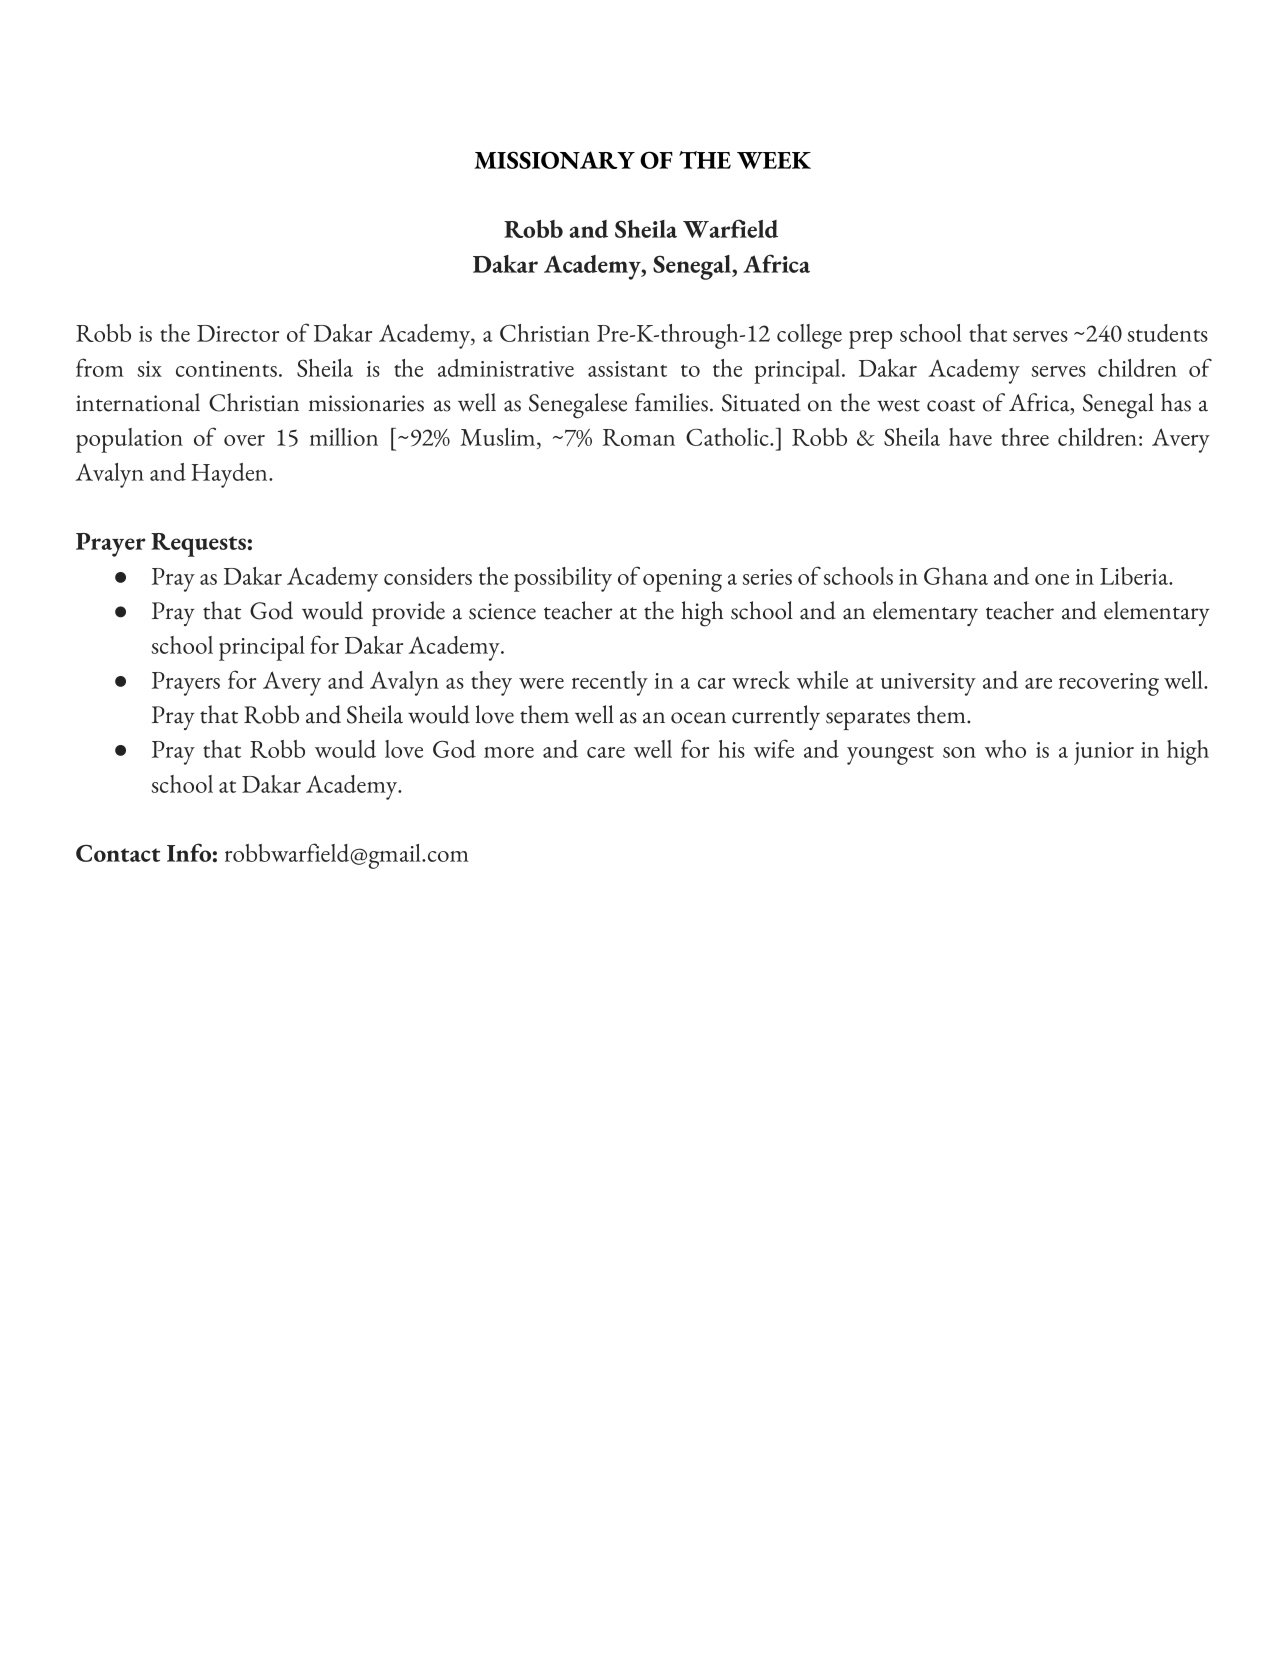 The image size is (1286, 1664). I want to click on Roman, so click(639, 437).
